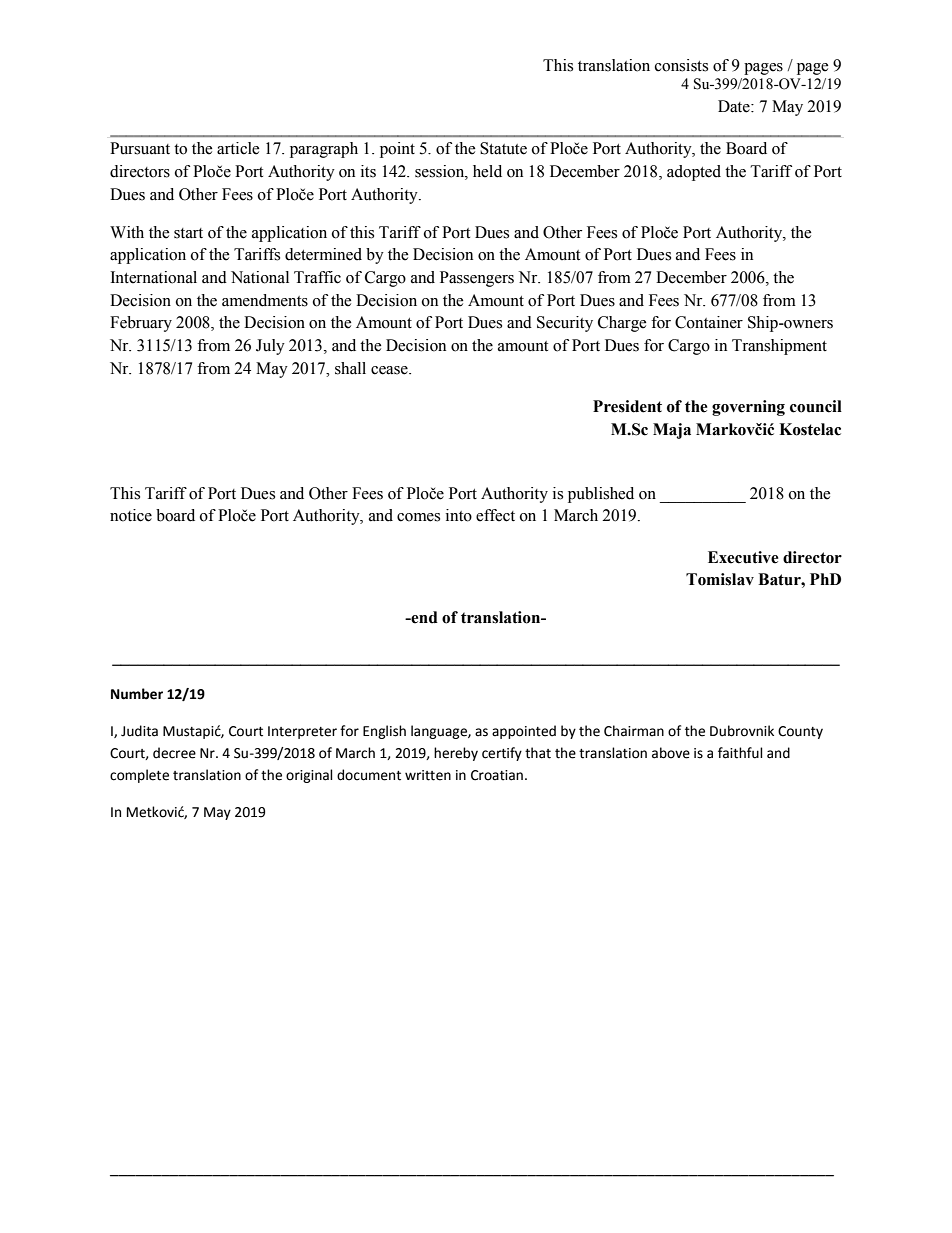 The image size is (952, 1233). What do you see at coordinates (174, 753) in the page?
I see `decree` at bounding box center [174, 753].
